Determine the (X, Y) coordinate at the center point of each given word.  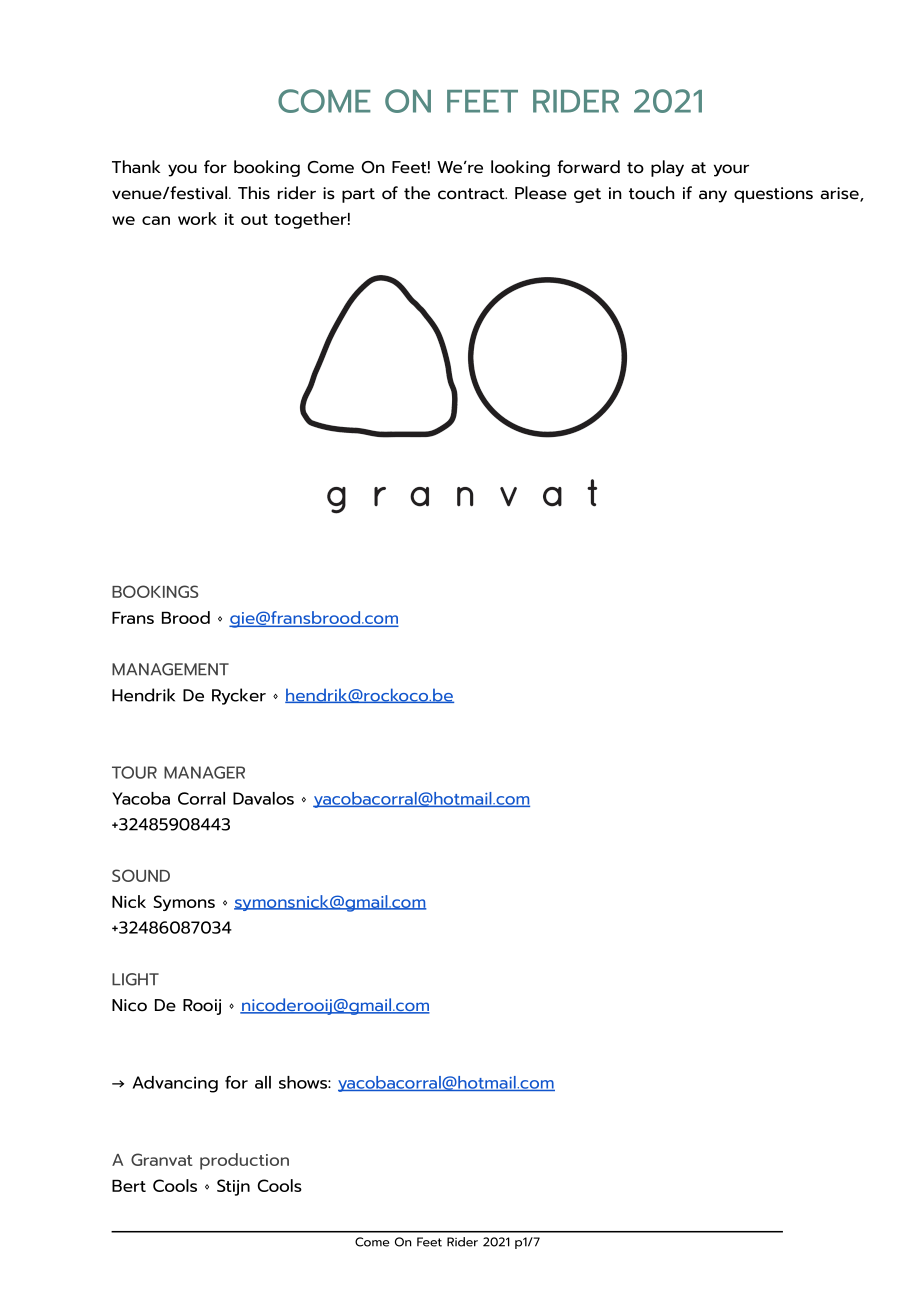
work (197, 218)
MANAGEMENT (170, 669)
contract (472, 194)
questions (773, 195)
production (244, 1161)
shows (304, 1082)
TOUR (134, 772)
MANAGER (204, 772)
